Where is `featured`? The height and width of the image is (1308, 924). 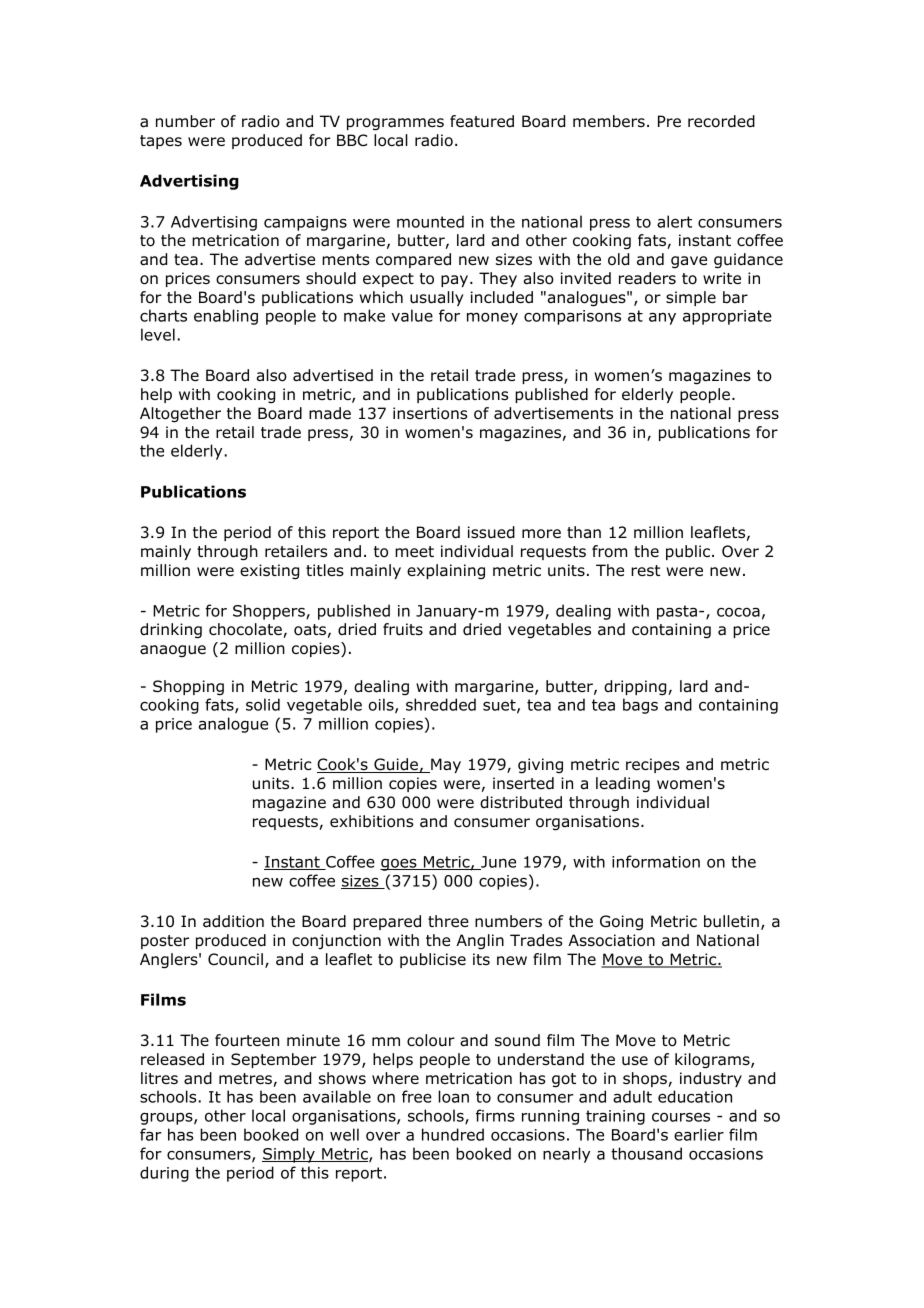 featured is located at coordinates (482, 121).
